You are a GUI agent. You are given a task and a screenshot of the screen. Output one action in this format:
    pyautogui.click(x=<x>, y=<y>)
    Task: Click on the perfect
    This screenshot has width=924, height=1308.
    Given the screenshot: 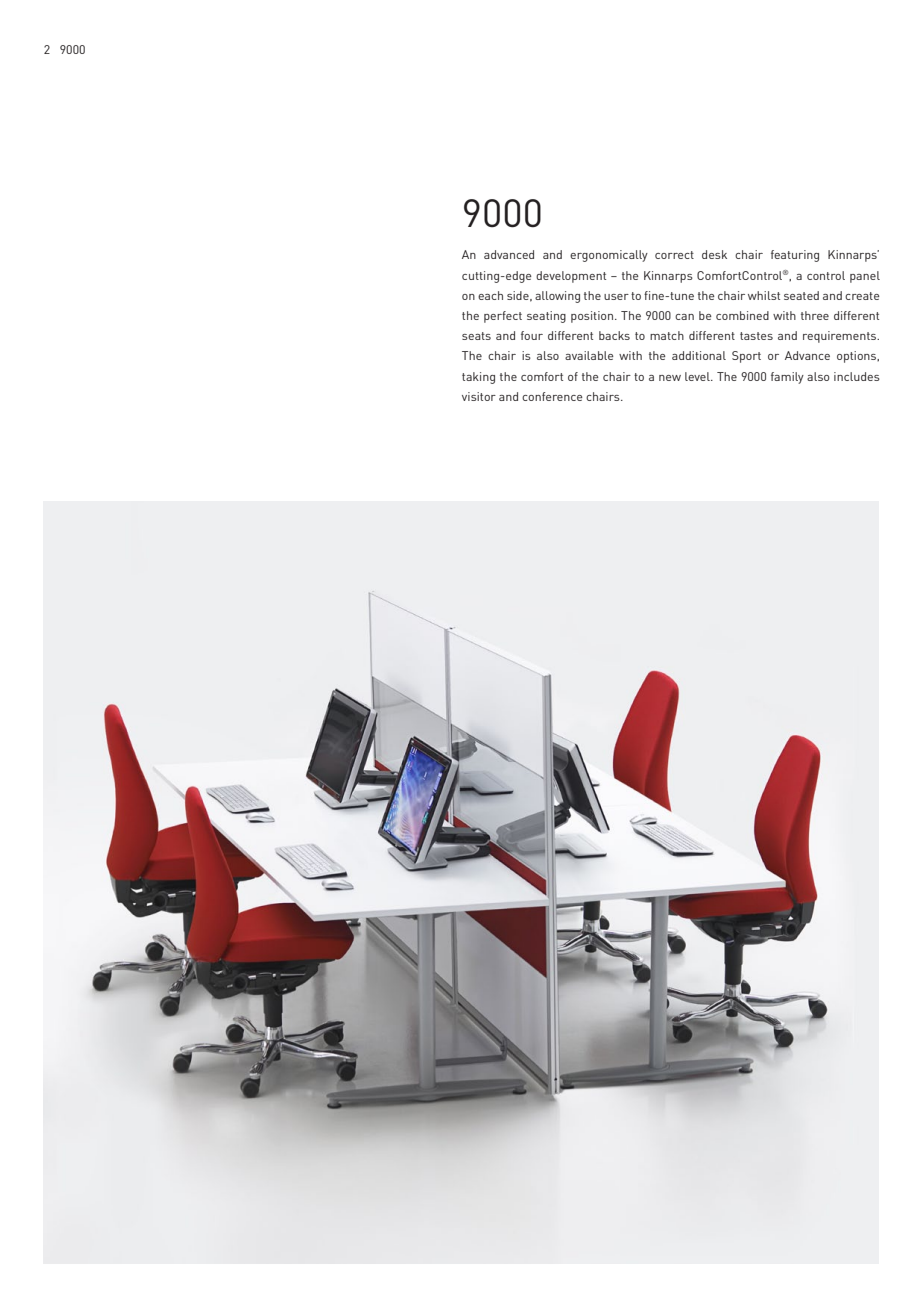 What is the action you would take?
    pyautogui.click(x=503, y=317)
